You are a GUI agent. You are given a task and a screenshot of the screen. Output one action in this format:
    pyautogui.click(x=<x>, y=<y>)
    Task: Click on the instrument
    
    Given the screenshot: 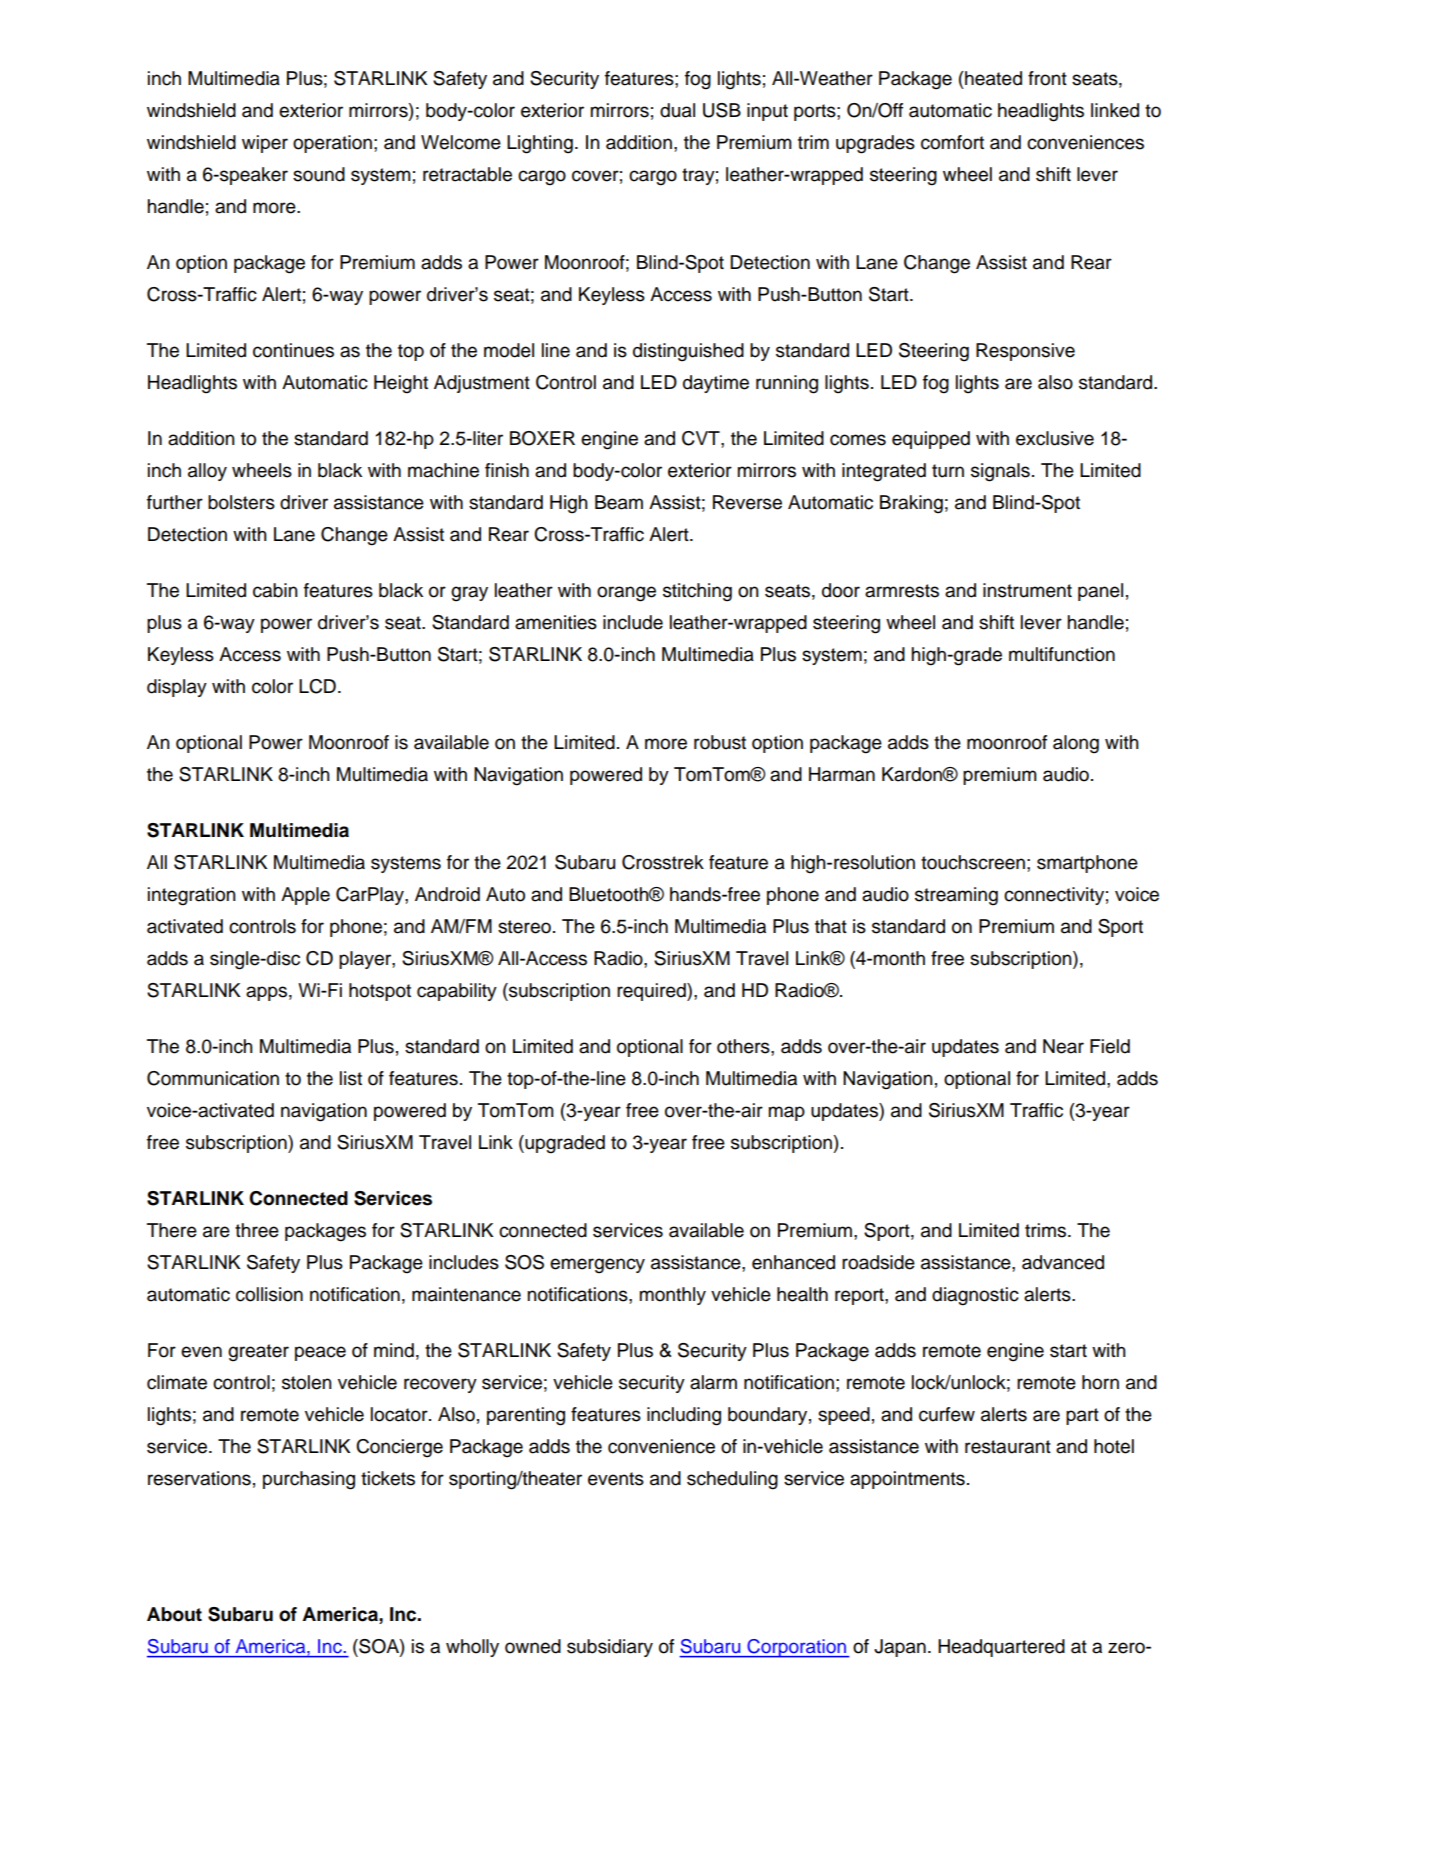 What is the action you would take?
    pyautogui.click(x=1027, y=590)
